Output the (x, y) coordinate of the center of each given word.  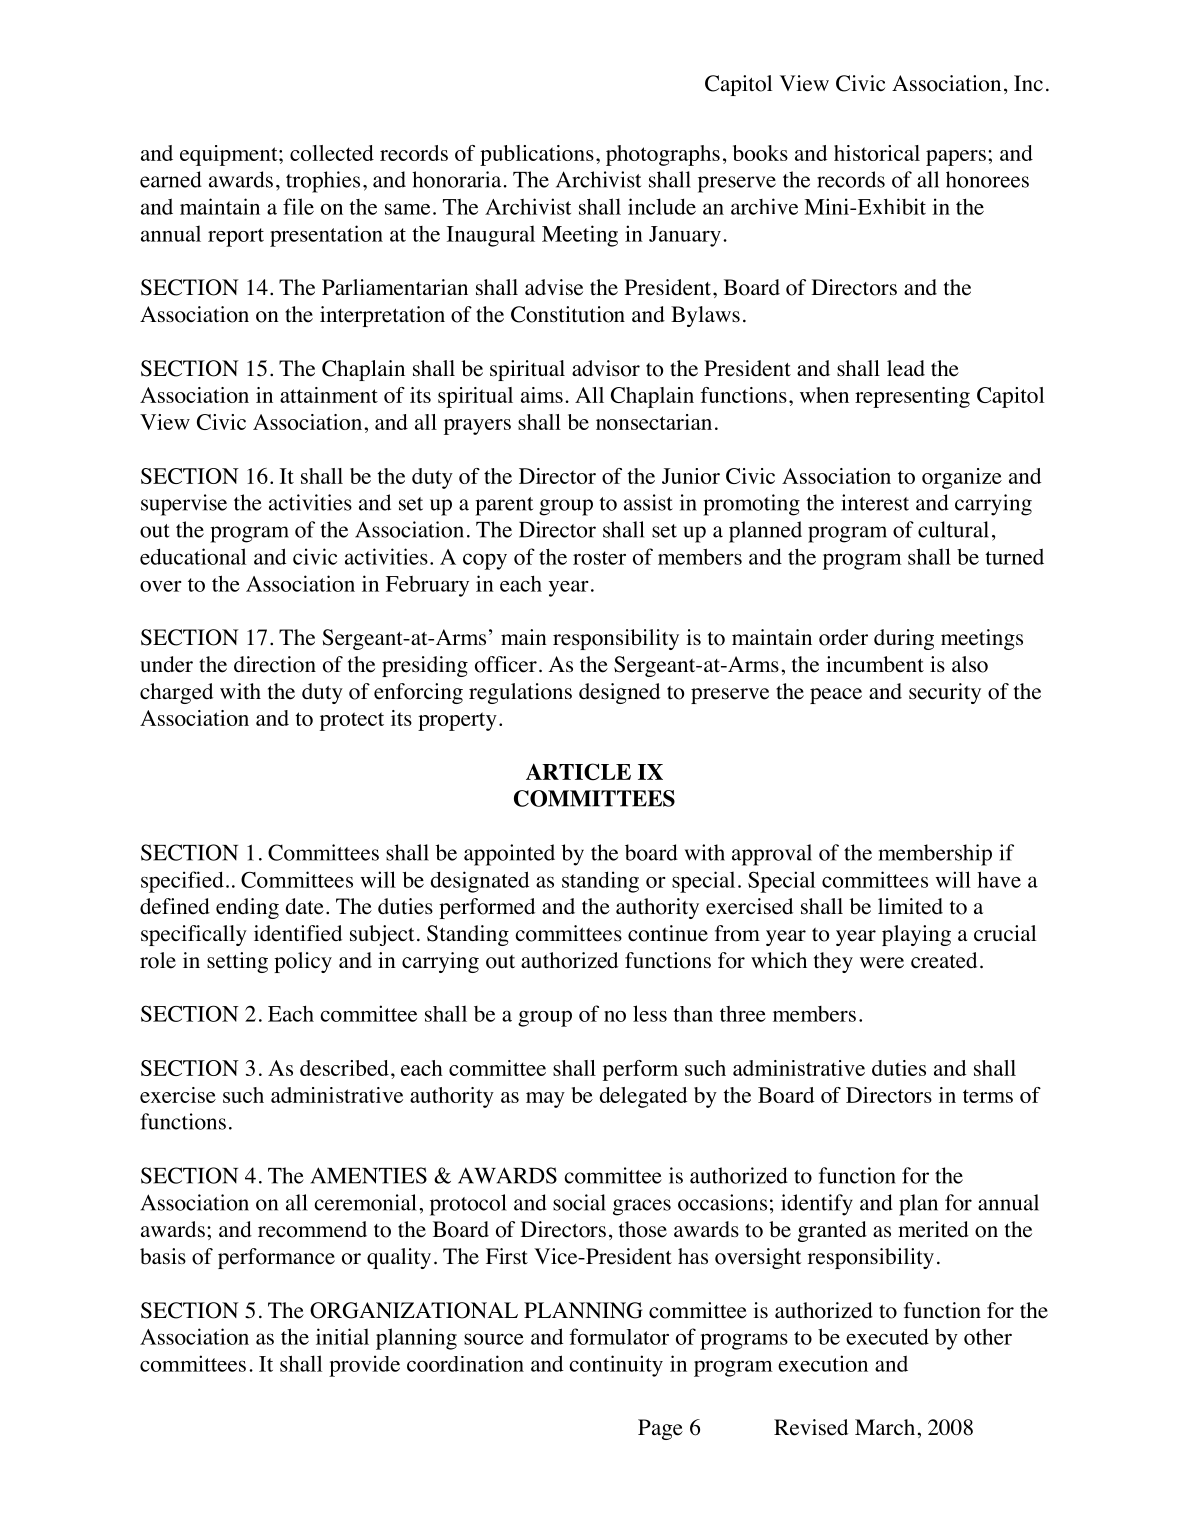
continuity (616, 1366)
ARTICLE (578, 771)
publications (537, 155)
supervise (184, 505)
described (344, 1068)
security (945, 693)
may (545, 1100)
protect (352, 721)
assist (648, 502)
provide (364, 1366)
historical (877, 153)
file (298, 206)
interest (875, 502)
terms (988, 1096)
